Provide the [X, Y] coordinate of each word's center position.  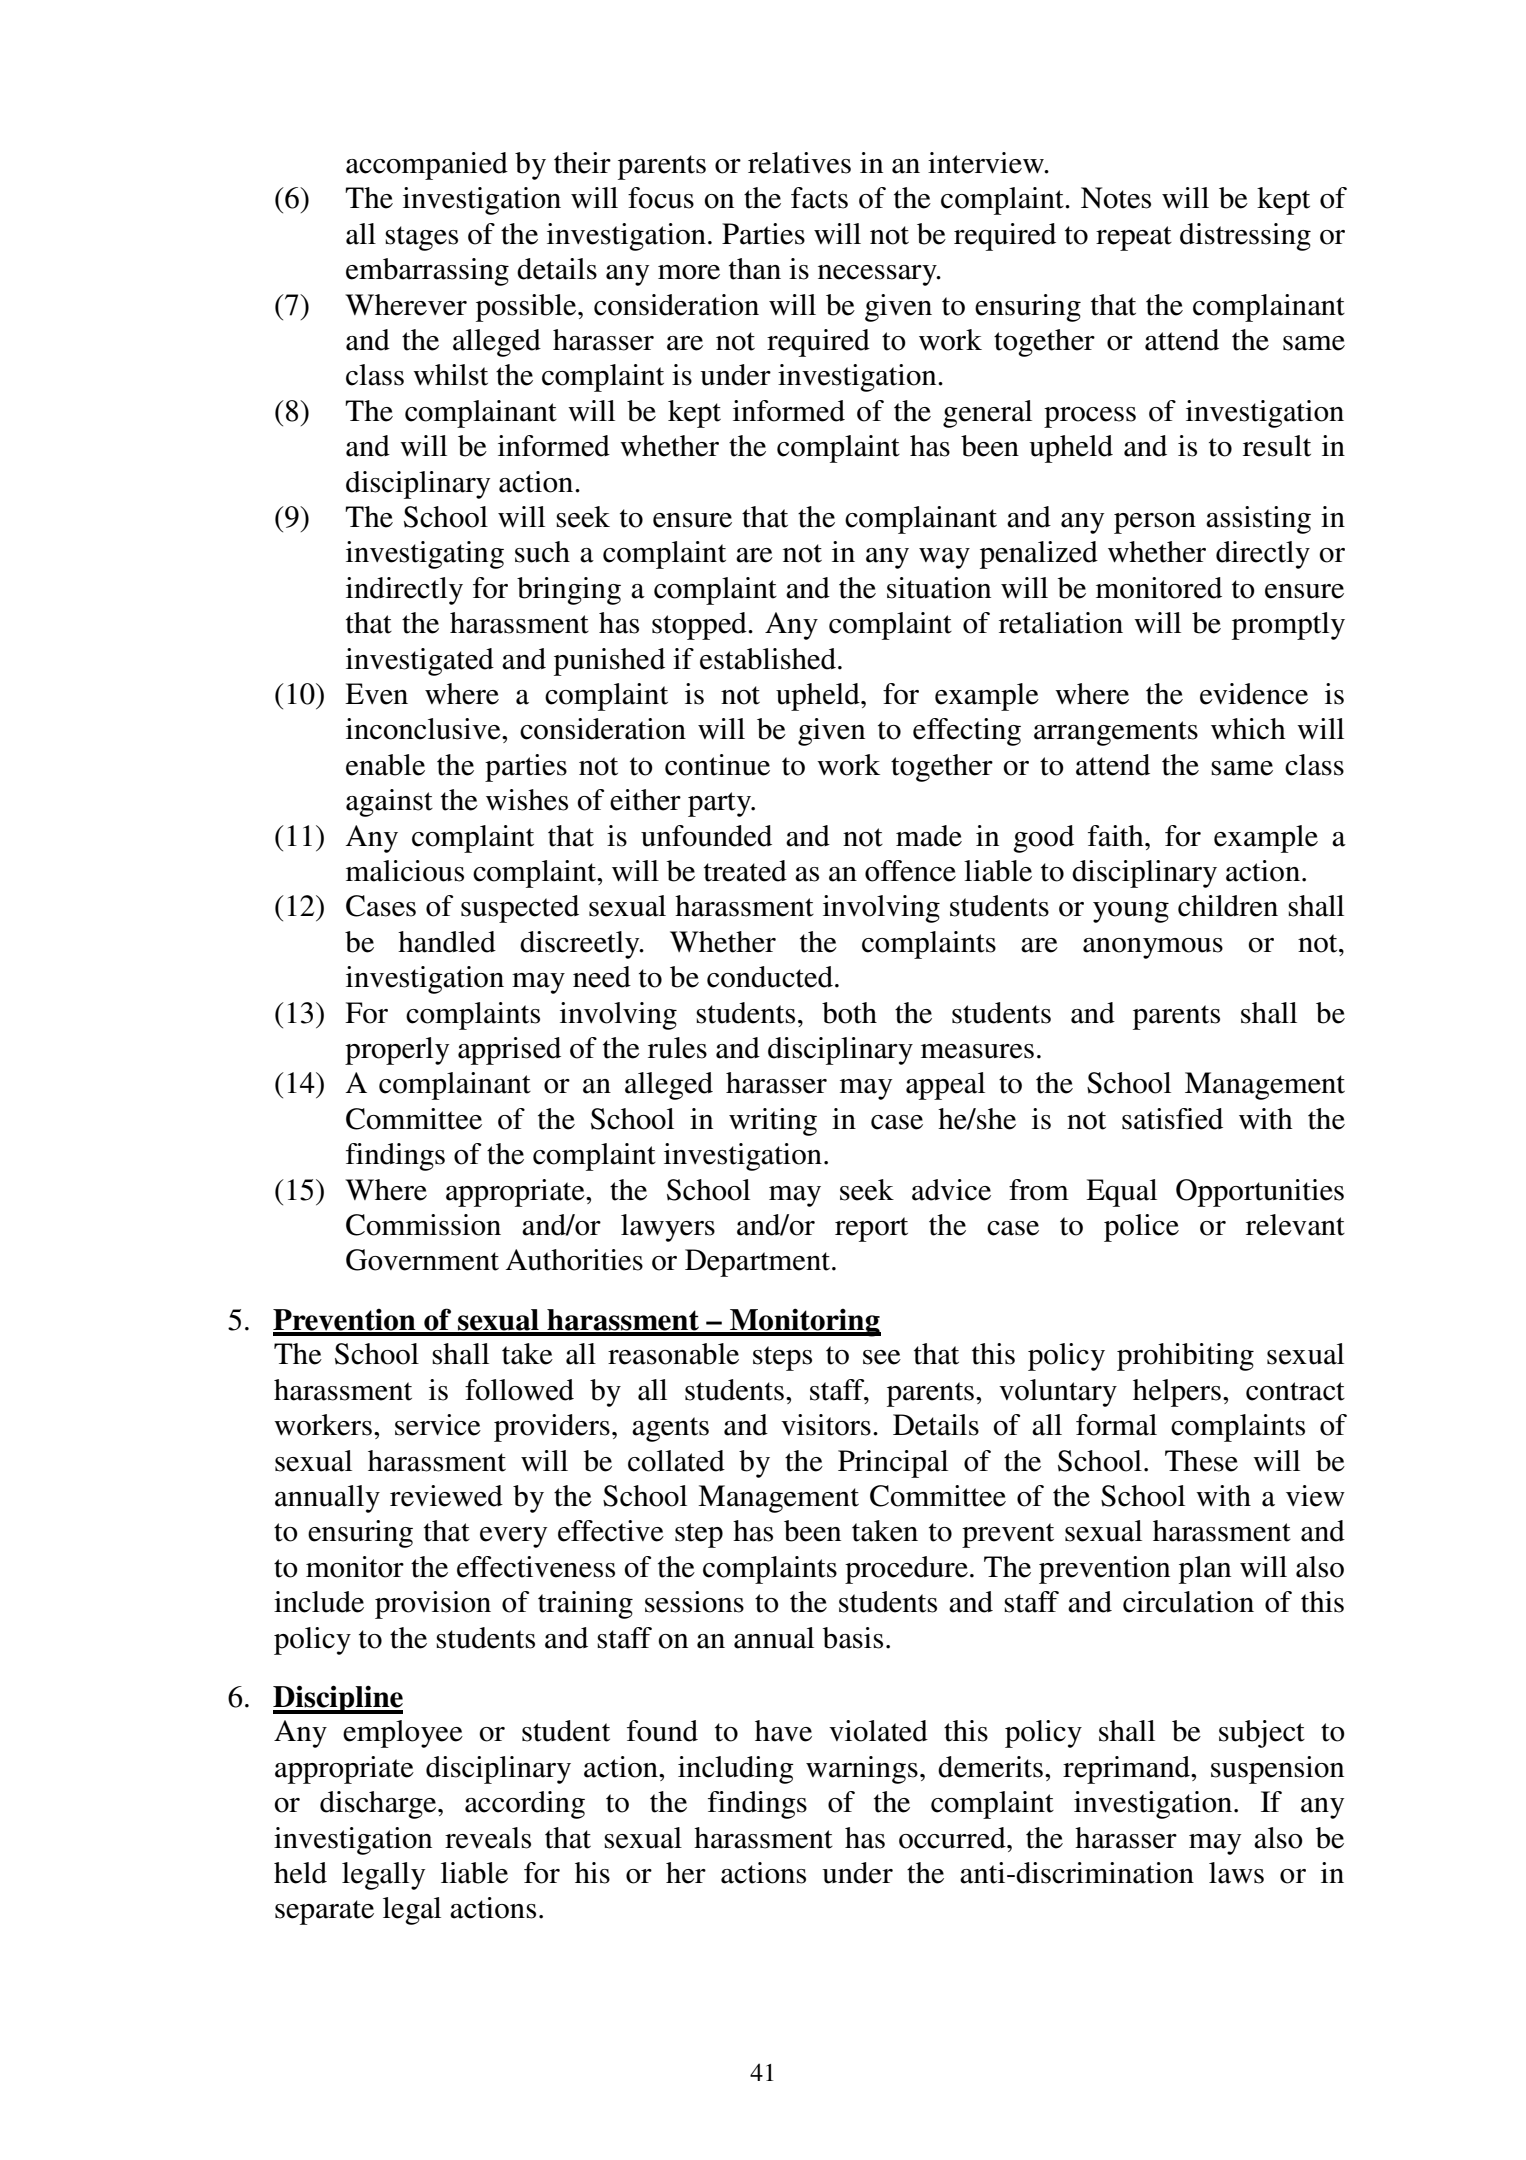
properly [397, 1051]
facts [819, 198]
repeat [1134, 238]
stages [421, 238]
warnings [862, 1770]
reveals [488, 1838]
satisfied [1172, 1119]
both [849, 1013]
